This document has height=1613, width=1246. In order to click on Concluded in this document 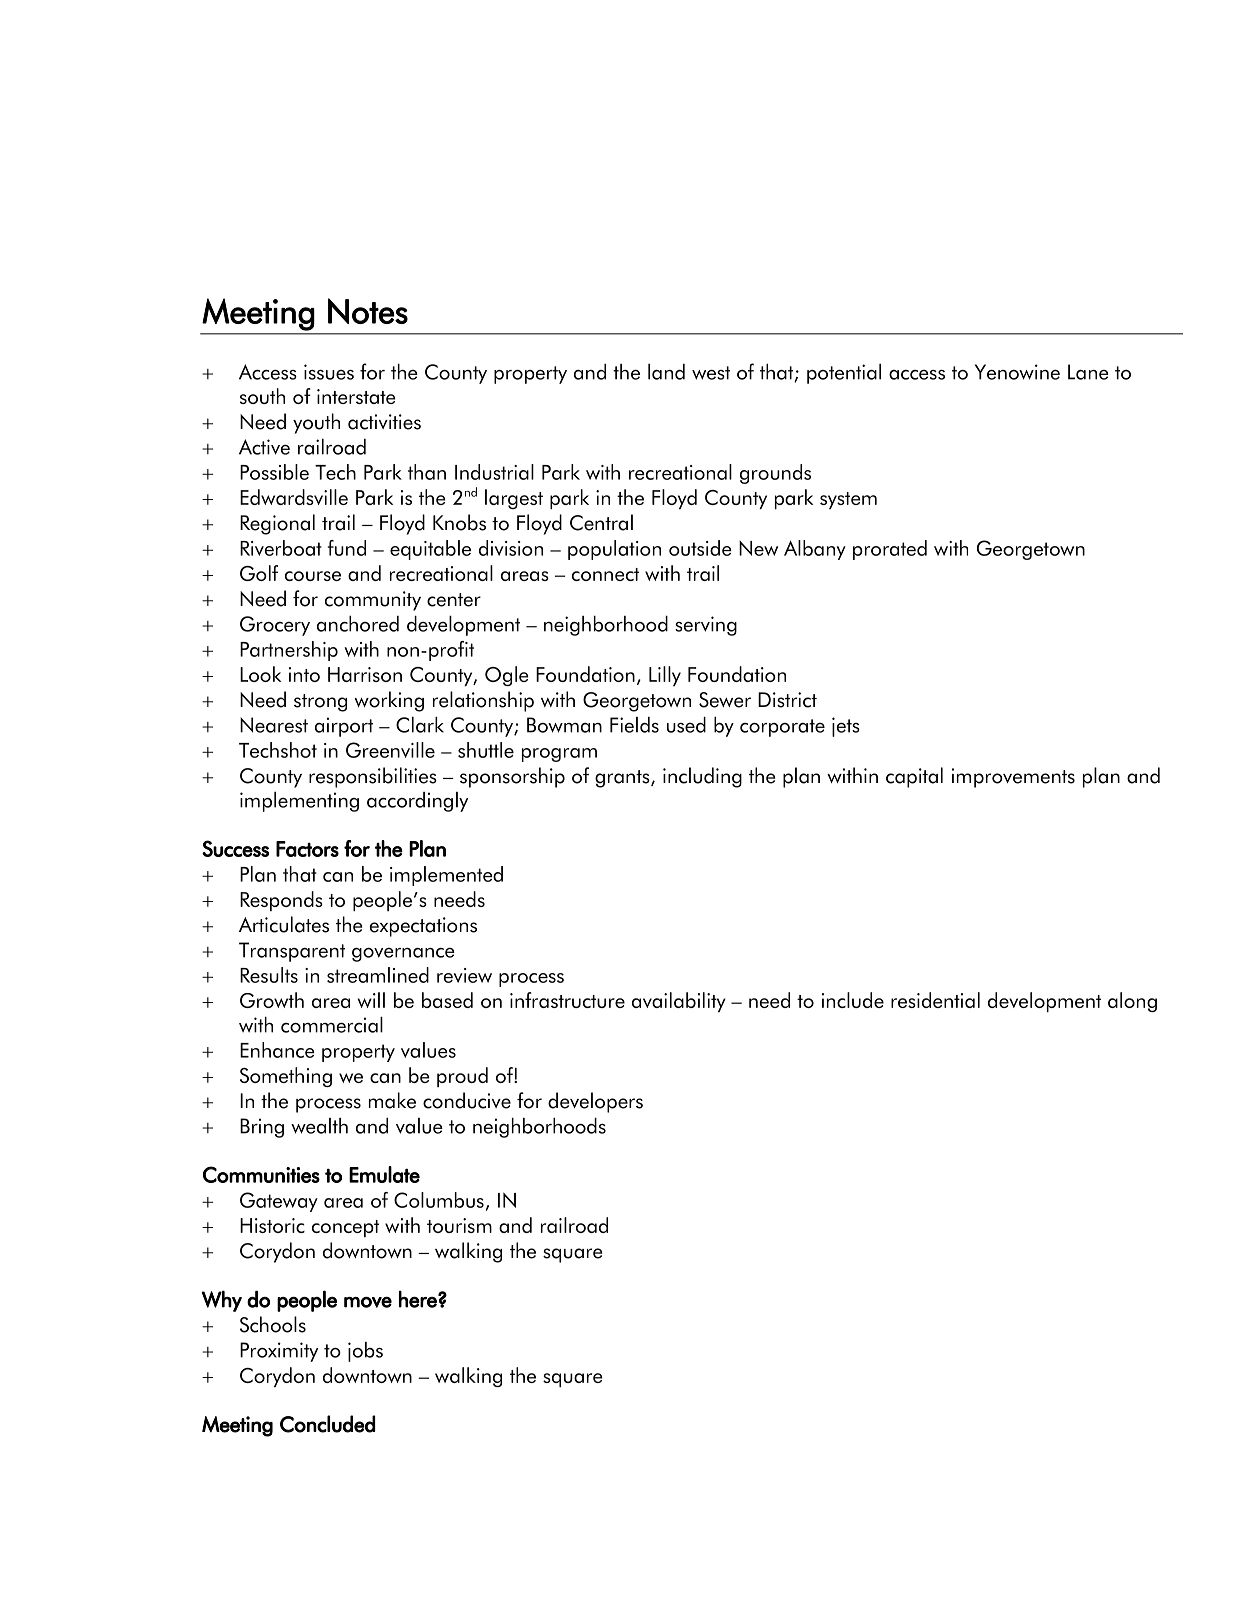, I will do `click(327, 1424)`.
